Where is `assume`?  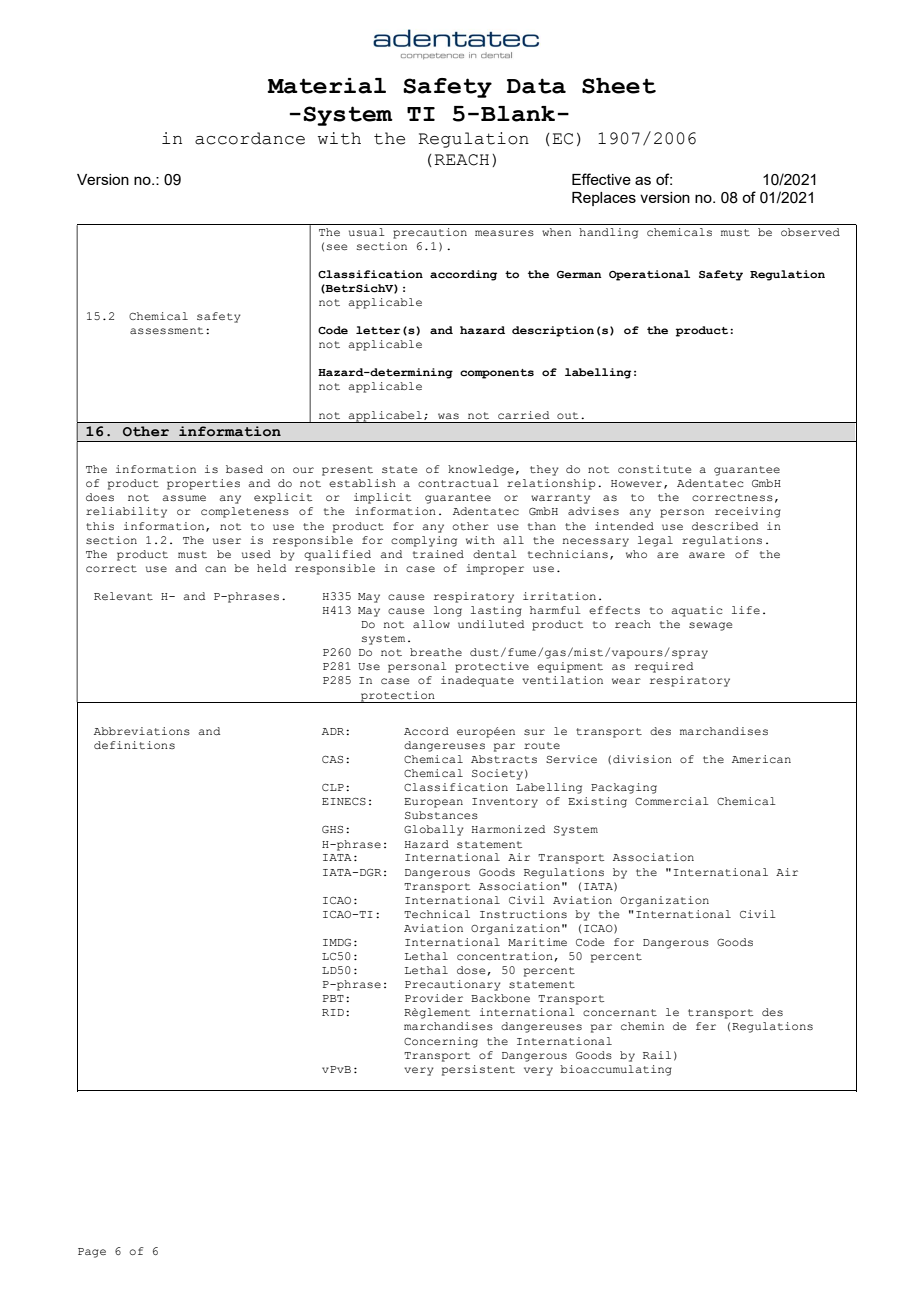 assume is located at coordinates (184, 498).
